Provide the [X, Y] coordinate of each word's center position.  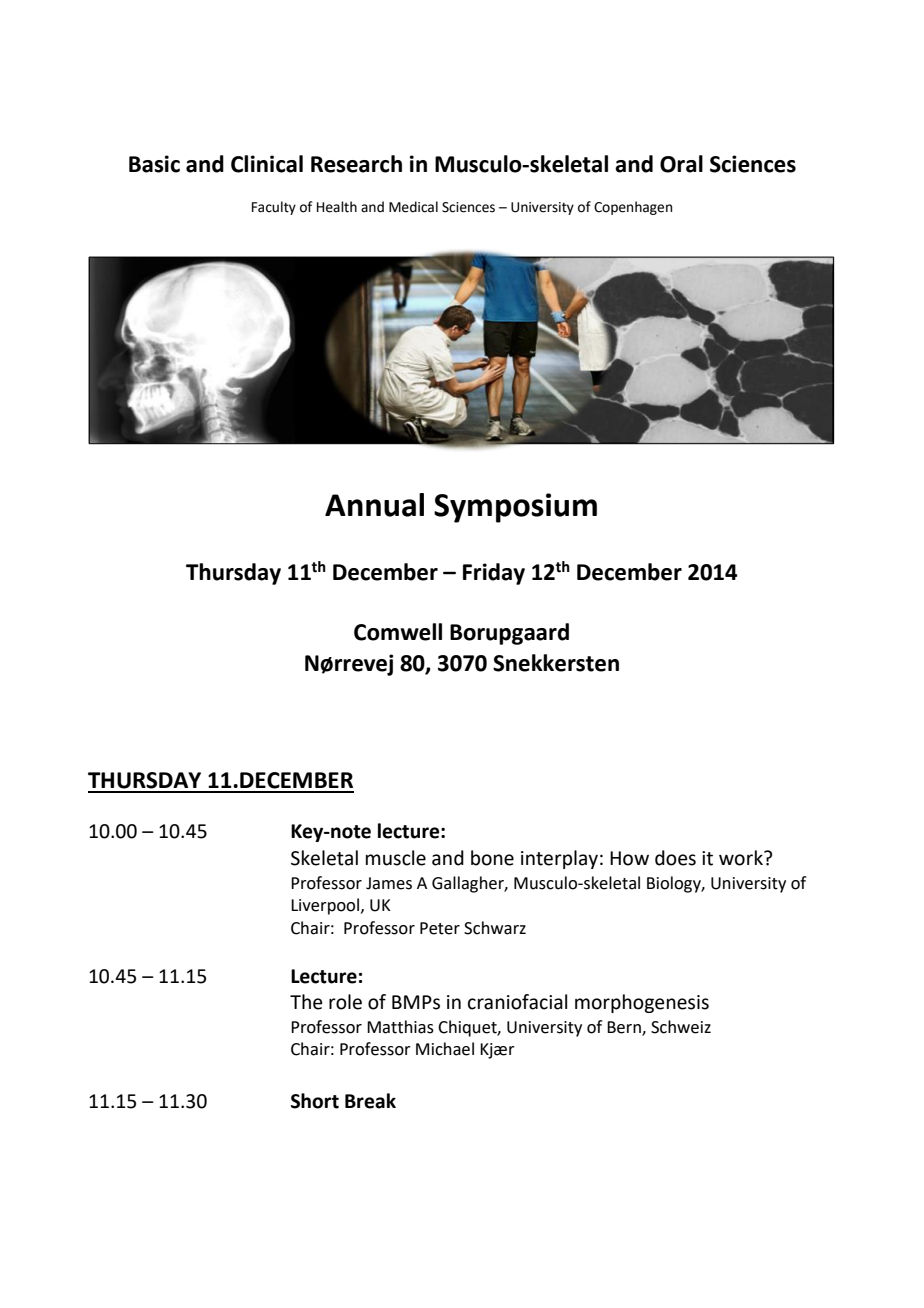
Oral [681, 164]
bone [492, 858]
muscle [396, 858]
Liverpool [325, 906]
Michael [445, 1049]
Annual [374, 505]
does [675, 858]
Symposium [515, 508]
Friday [494, 574]
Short [315, 1101]
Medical [413, 207]
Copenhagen [633, 208]
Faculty [274, 208]
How [629, 858]
